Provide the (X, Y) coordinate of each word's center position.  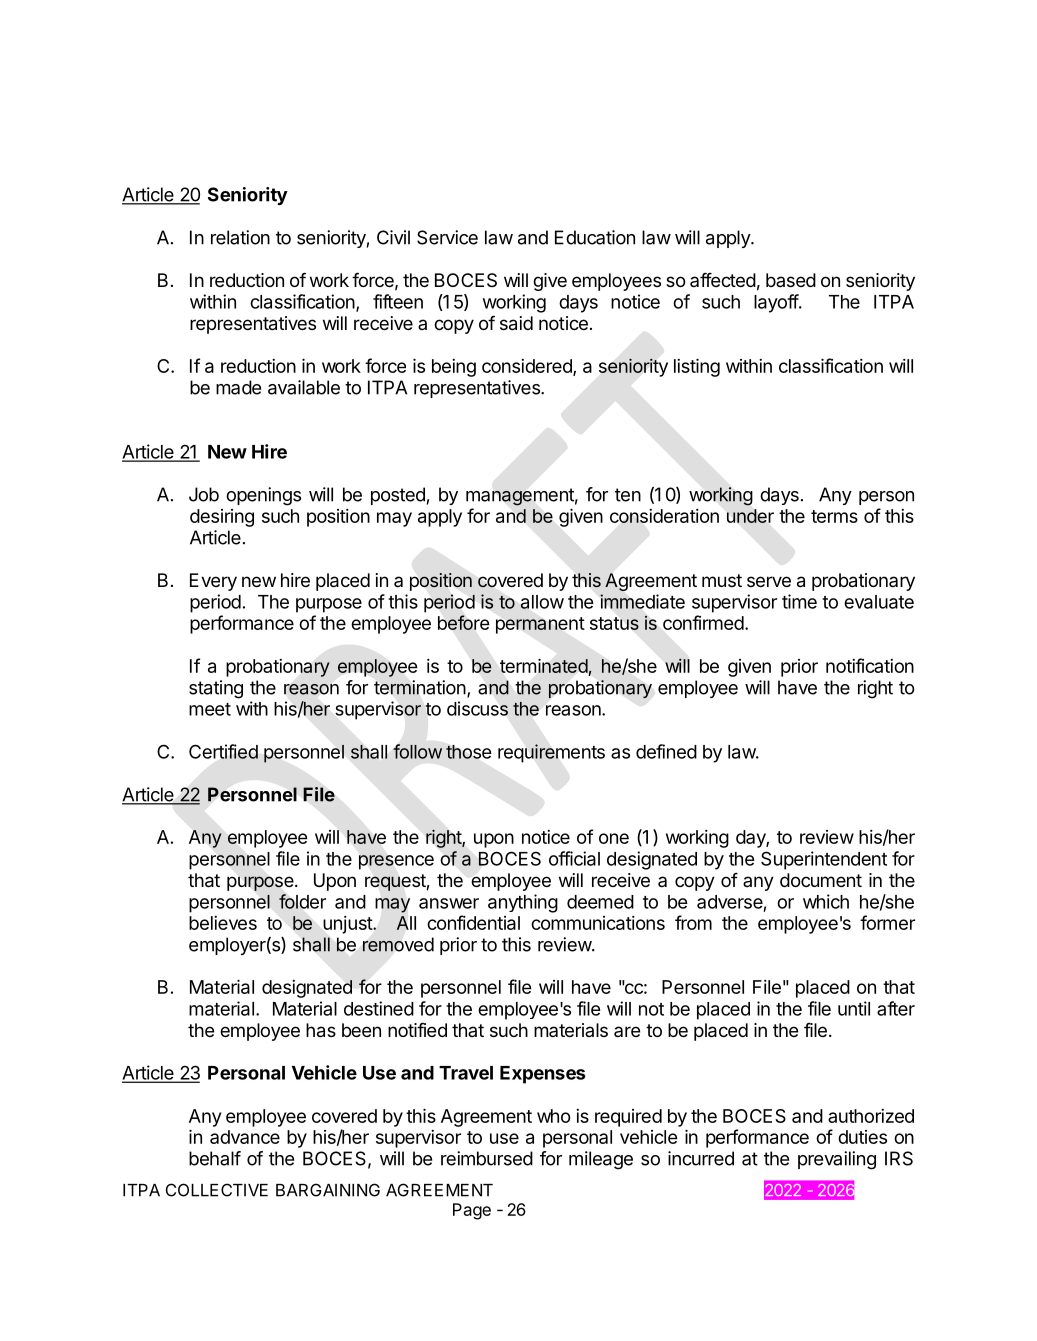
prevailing (837, 1160)
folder (302, 901)
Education (595, 237)
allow (542, 602)
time (799, 601)
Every (213, 582)
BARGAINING (328, 1190)
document (821, 880)
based (791, 280)
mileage (601, 1160)
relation (240, 237)
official (574, 858)
